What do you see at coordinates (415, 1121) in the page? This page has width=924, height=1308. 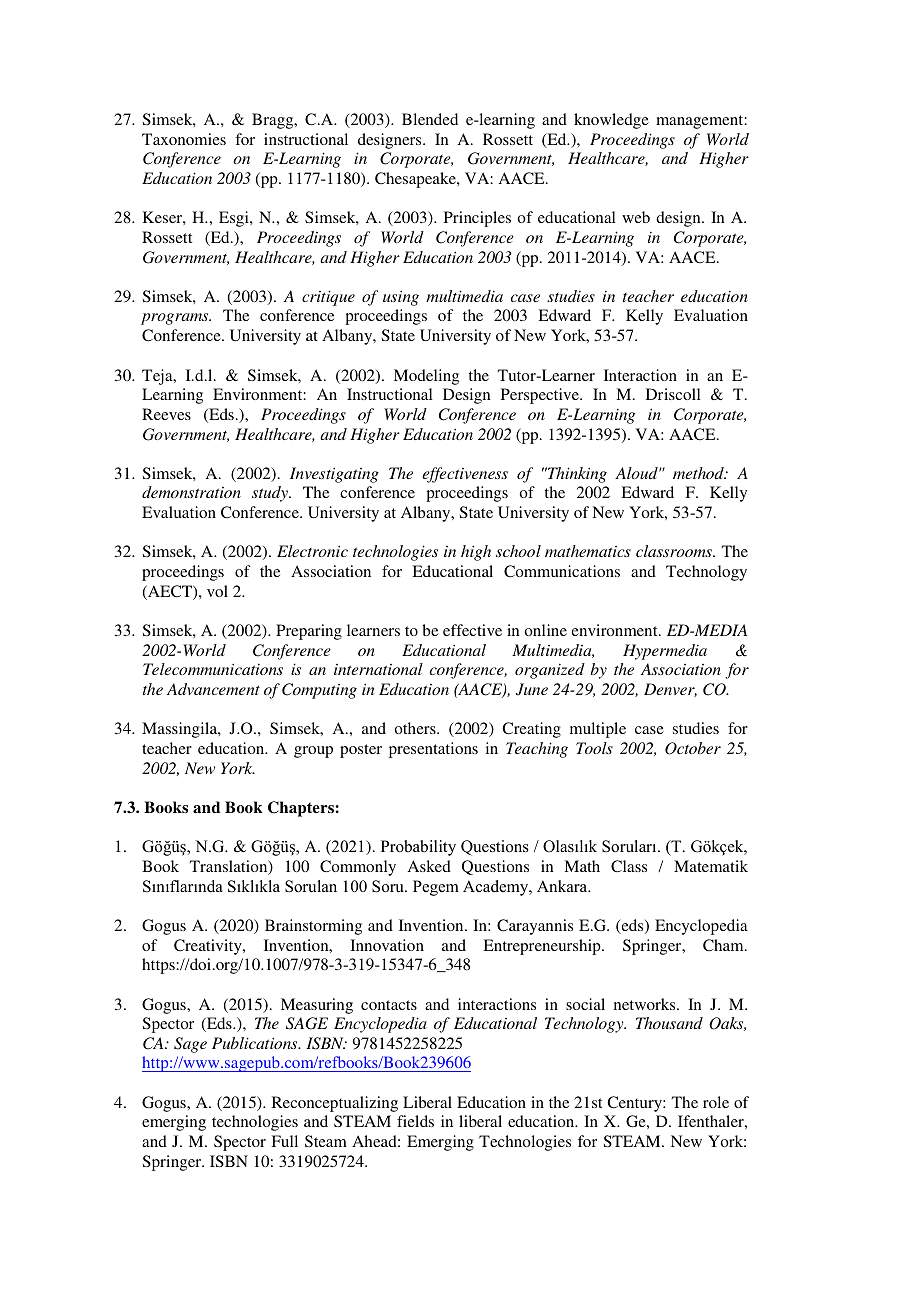 I see `fields` at bounding box center [415, 1121].
